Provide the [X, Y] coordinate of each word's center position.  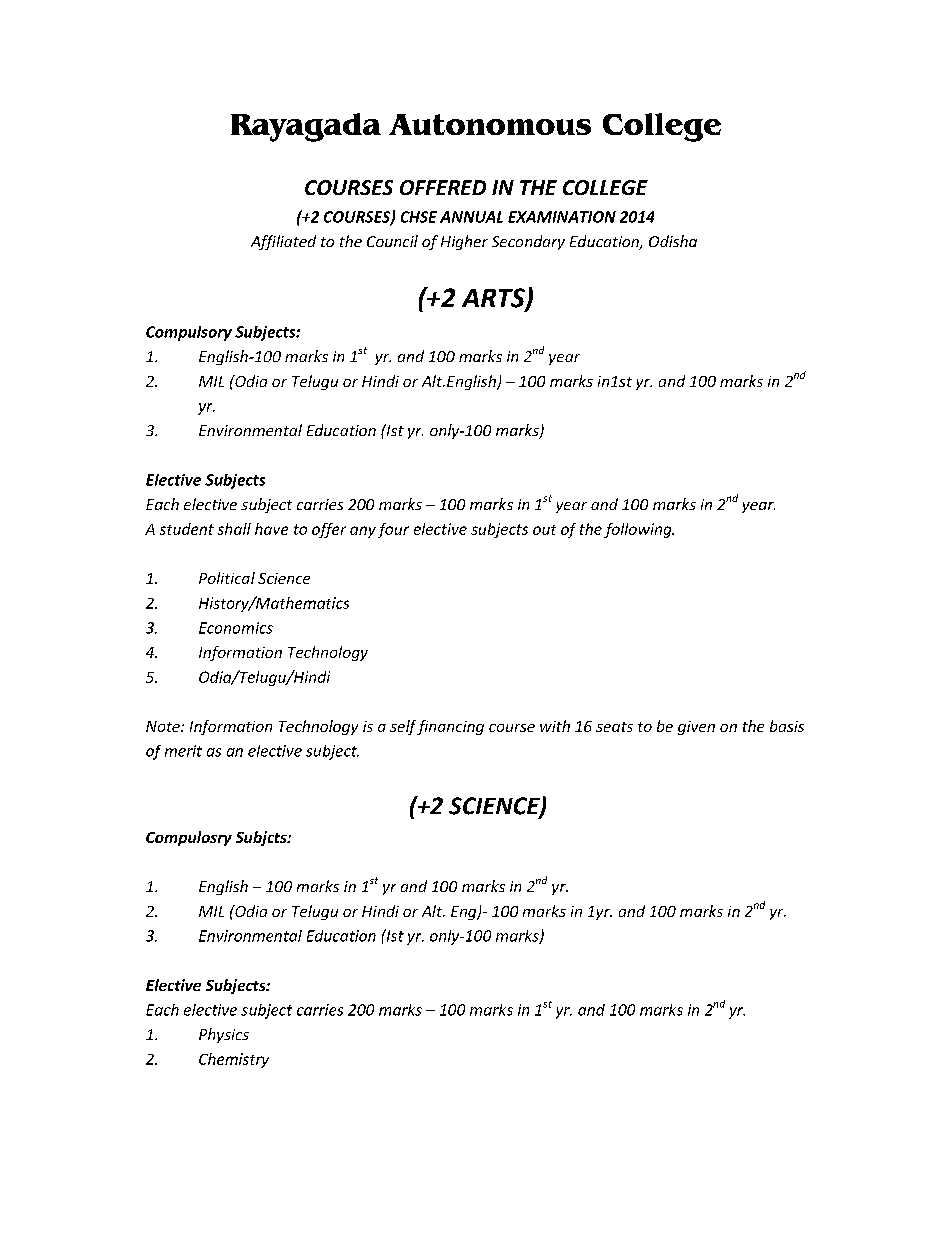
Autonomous [490, 124]
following [639, 530]
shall [234, 529]
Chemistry [234, 1060]
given [696, 728]
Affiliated [283, 242]
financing [450, 727]
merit [183, 751]
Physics [224, 1035]
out [544, 530]
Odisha [673, 241]
